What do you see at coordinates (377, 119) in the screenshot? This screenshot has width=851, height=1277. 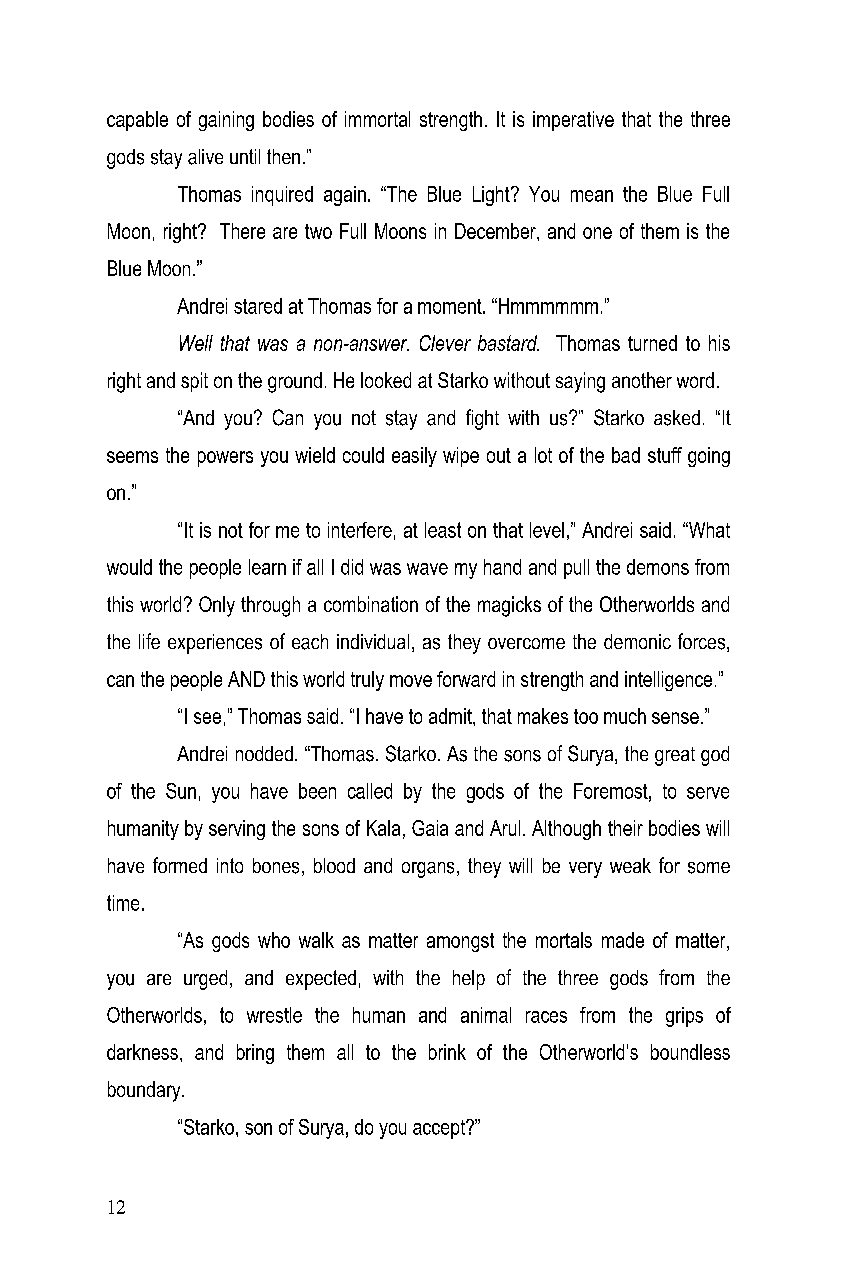 I see `immortal` at bounding box center [377, 119].
